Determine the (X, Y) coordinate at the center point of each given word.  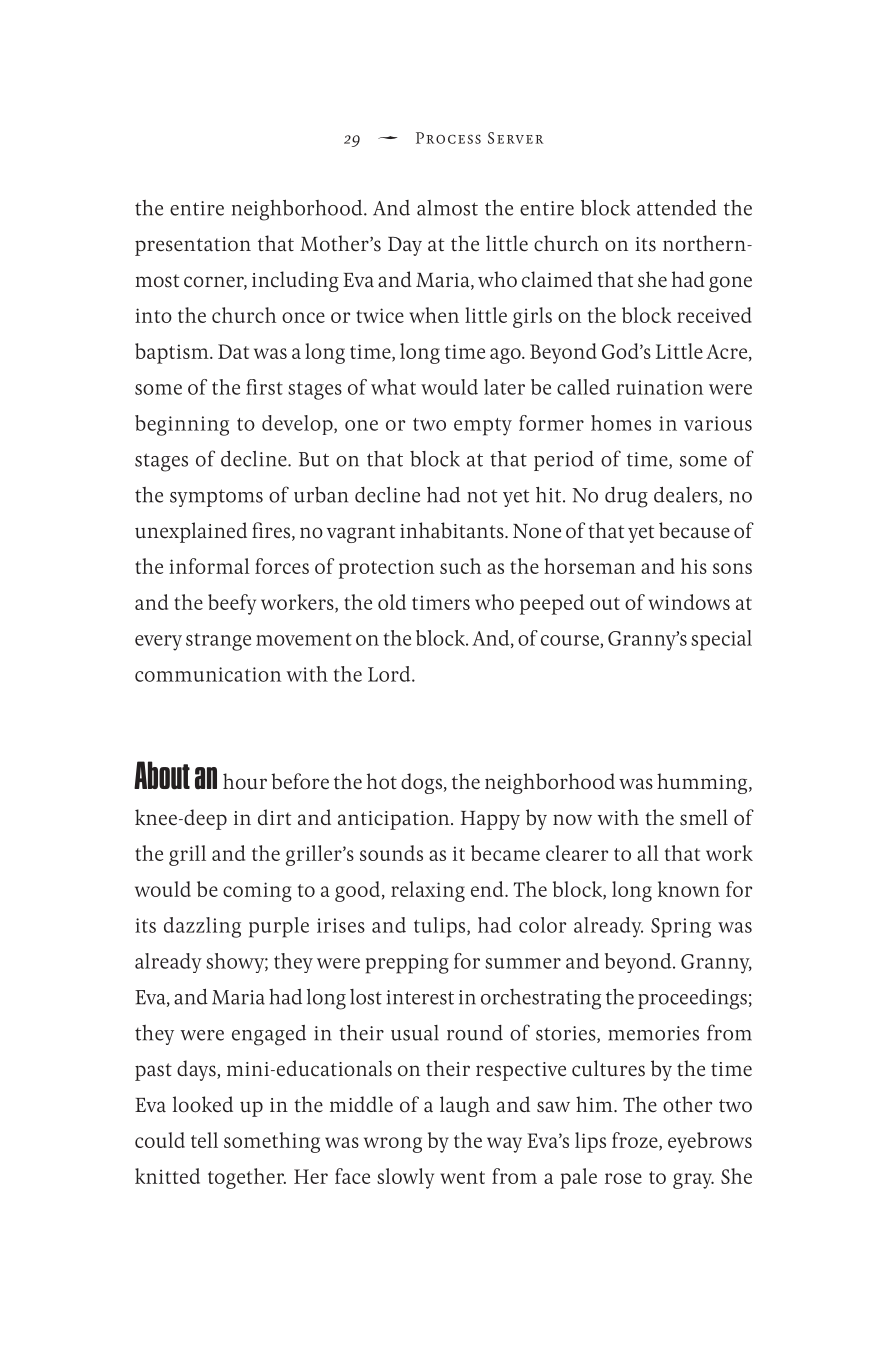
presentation (193, 246)
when (434, 315)
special (721, 640)
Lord (390, 674)
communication (208, 674)
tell (204, 1140)
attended (677, 207)
